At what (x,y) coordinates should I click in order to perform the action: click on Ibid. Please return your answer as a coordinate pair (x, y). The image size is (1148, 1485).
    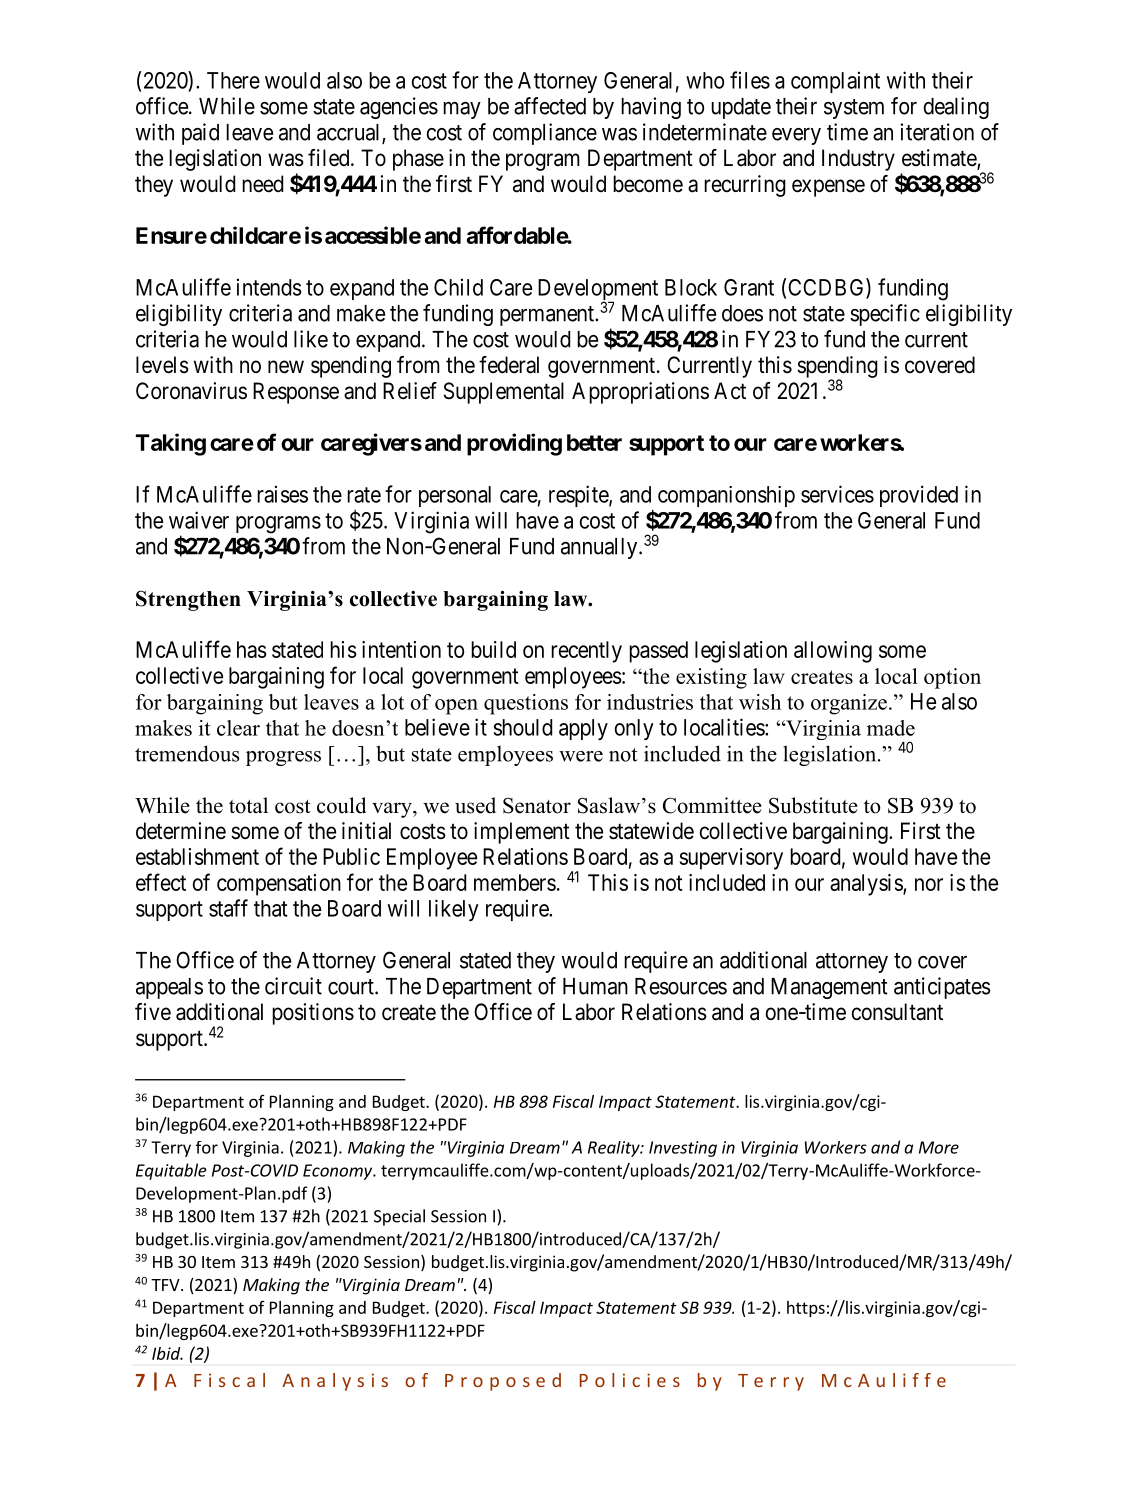
    Looking at the image, I should click on (167, 1353).
